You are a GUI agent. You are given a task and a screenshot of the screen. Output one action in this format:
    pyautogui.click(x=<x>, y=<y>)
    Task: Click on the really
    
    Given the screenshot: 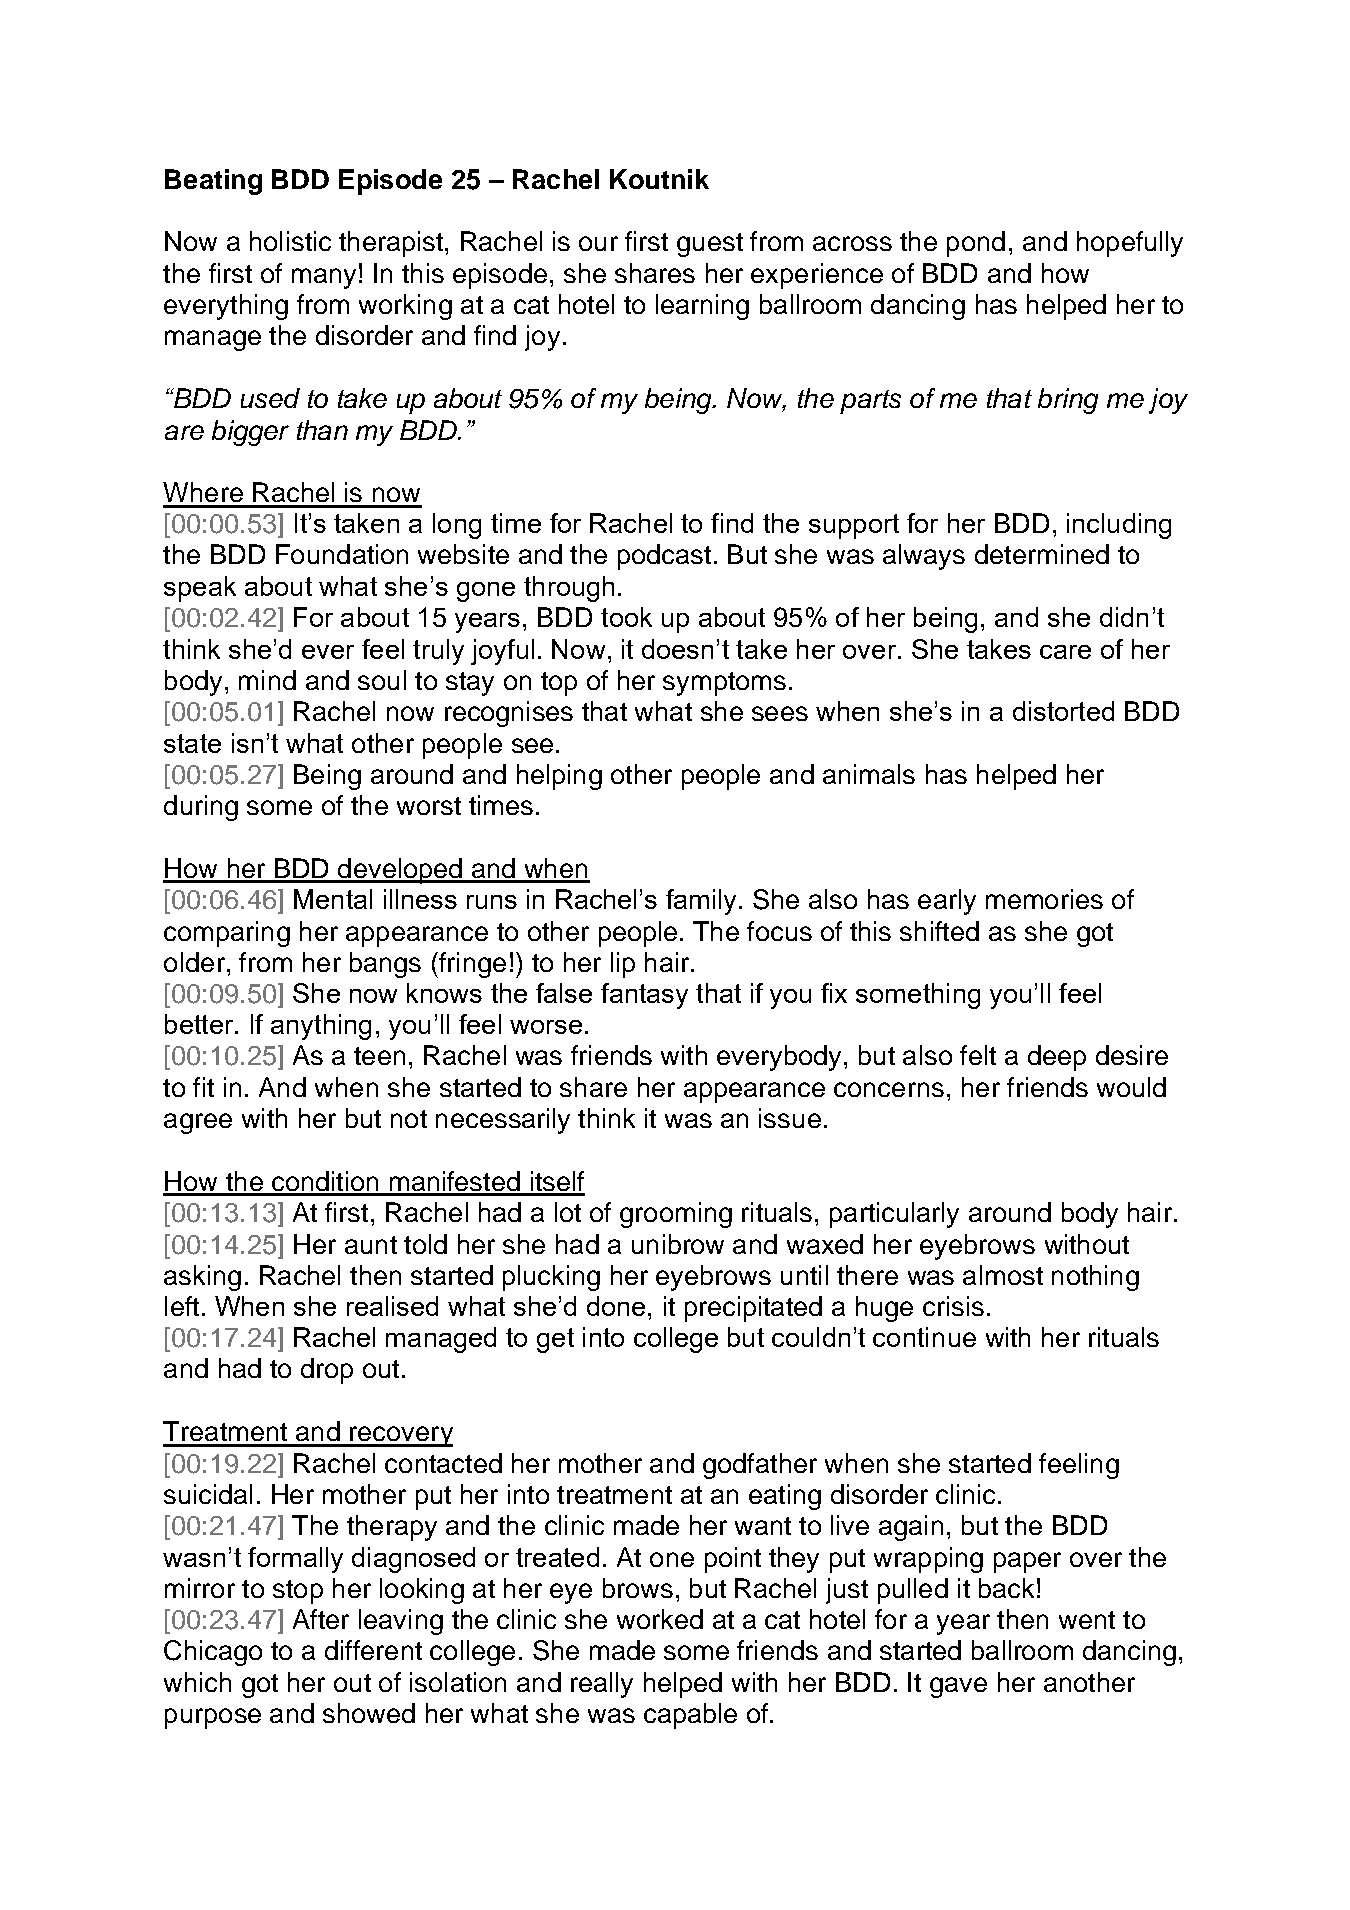 What is the action you would take?
    pyautogui.click(x=602, y=1685)
